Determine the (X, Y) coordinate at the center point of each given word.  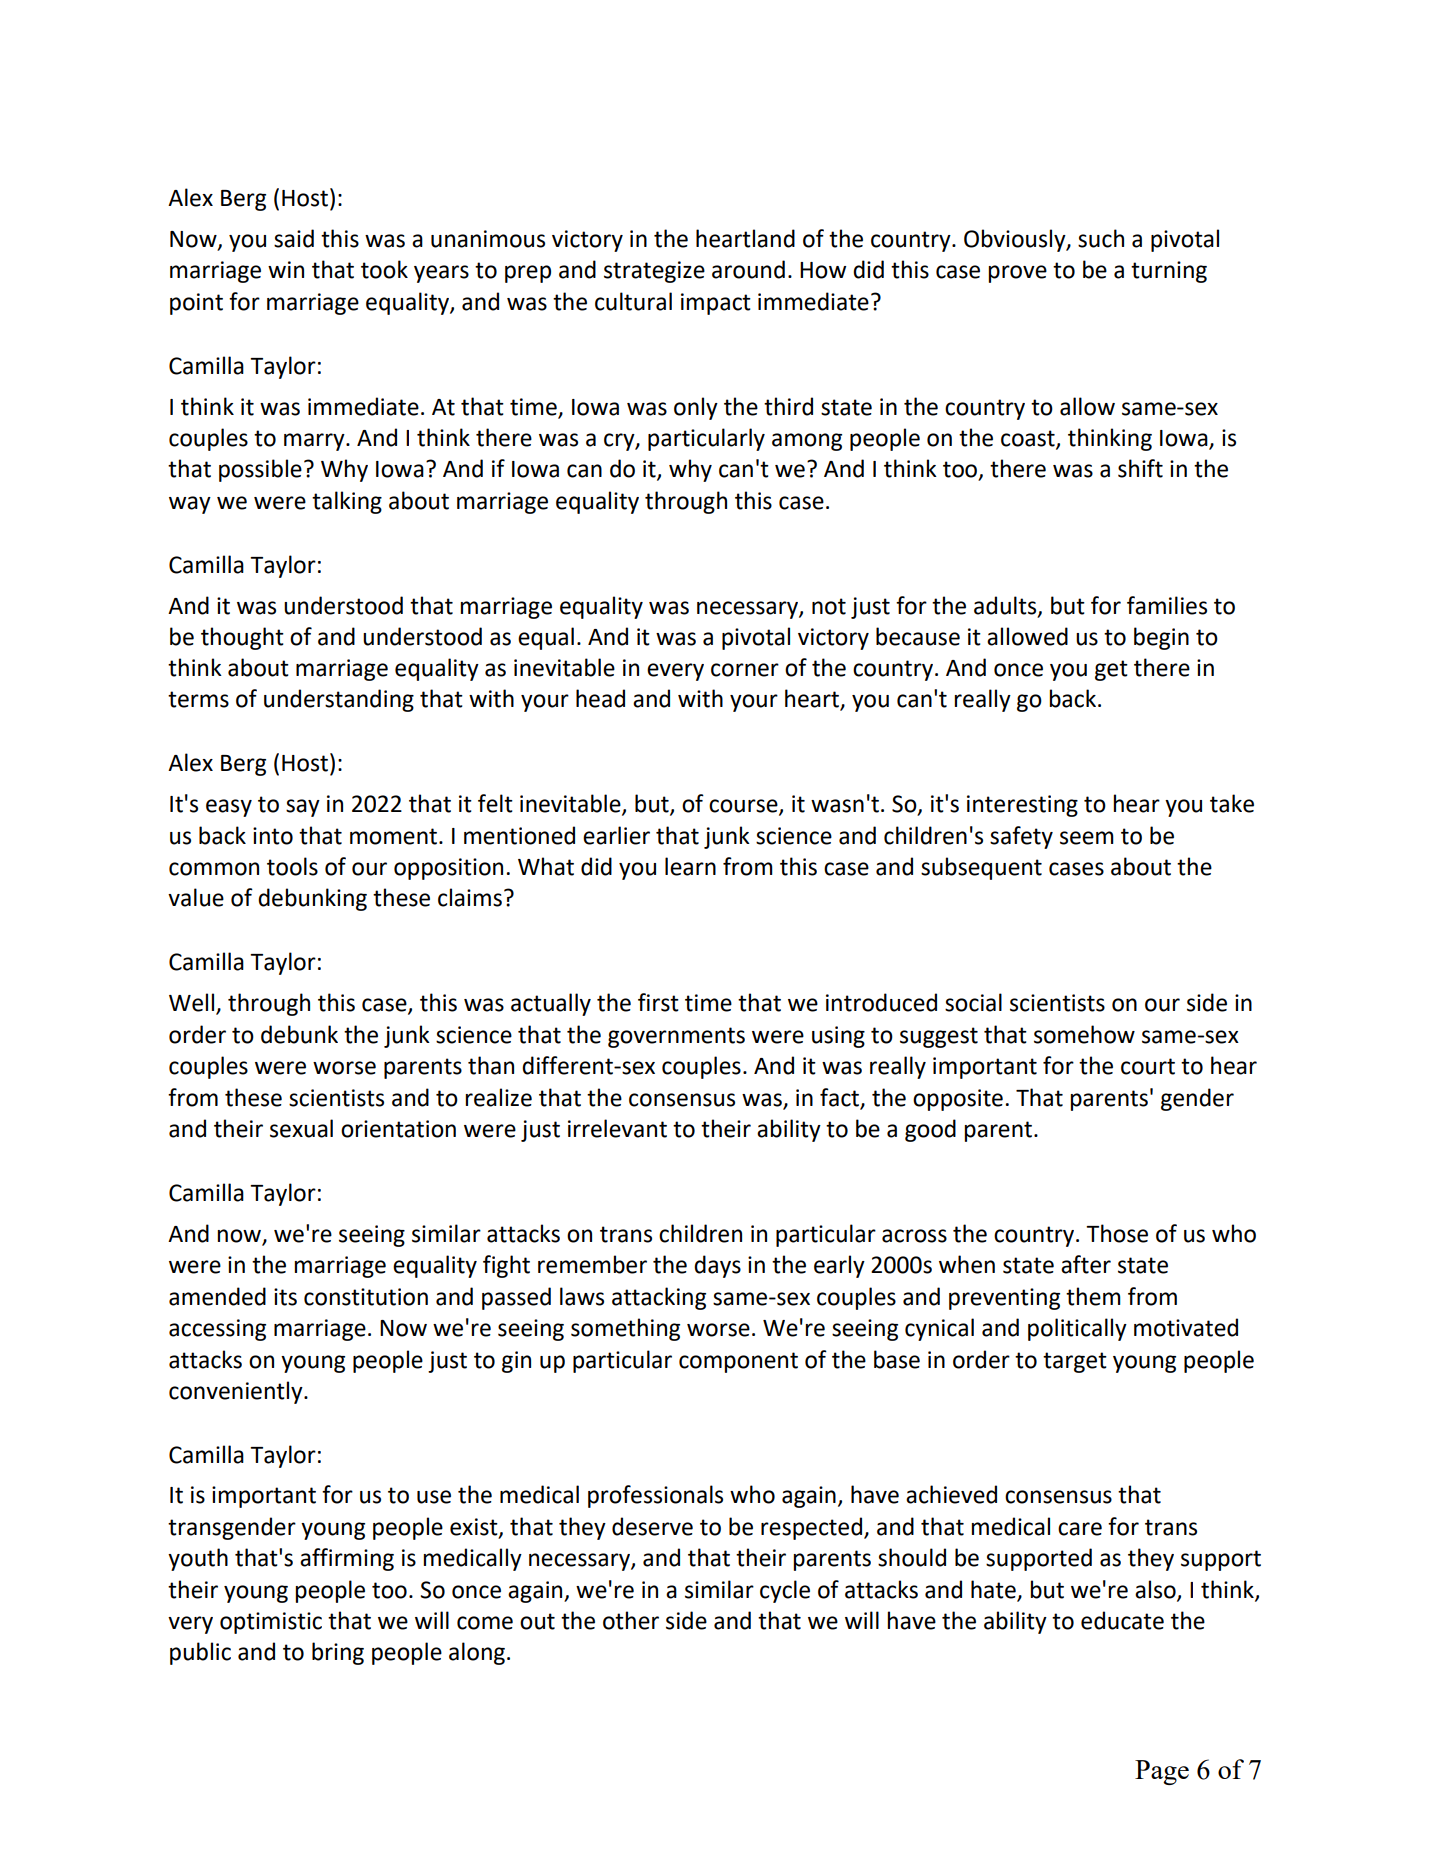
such (1101, 238)
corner (745, 670)
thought (242, 638)
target (1075, 1362)
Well (193, 1003)
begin (1161, 638)
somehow (1084, 1034)
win (286, 269)
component (738, 1362)
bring (338, 1653)
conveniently (237, 1392)
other (631, 1620)
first (658, 1002)
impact (716, 304)
